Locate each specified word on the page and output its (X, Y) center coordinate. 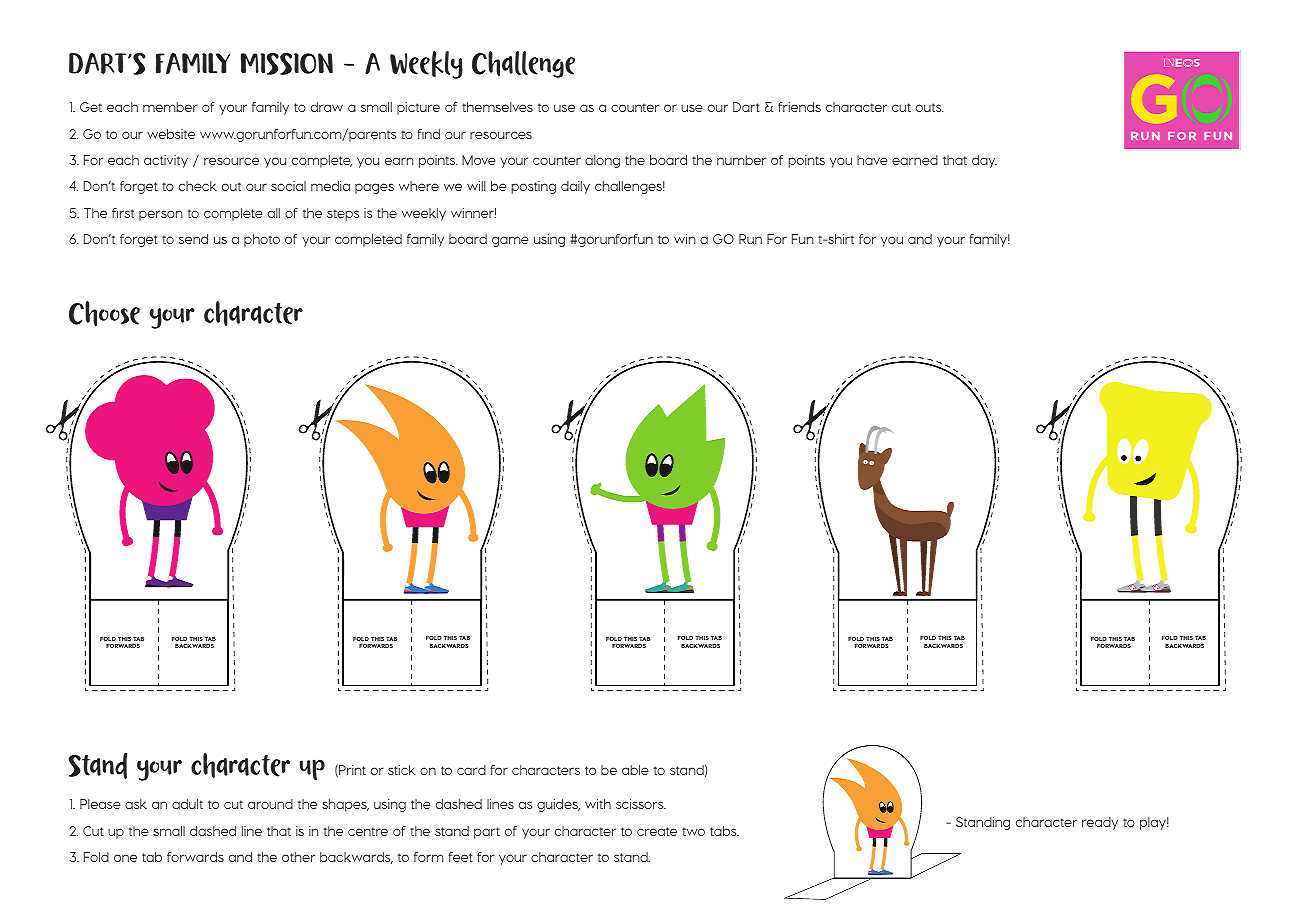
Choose (104, 313)
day (984, 161)
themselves (497, 107)
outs (929, 107)
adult (187, 804)
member (170, 107)
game (510, 241)
